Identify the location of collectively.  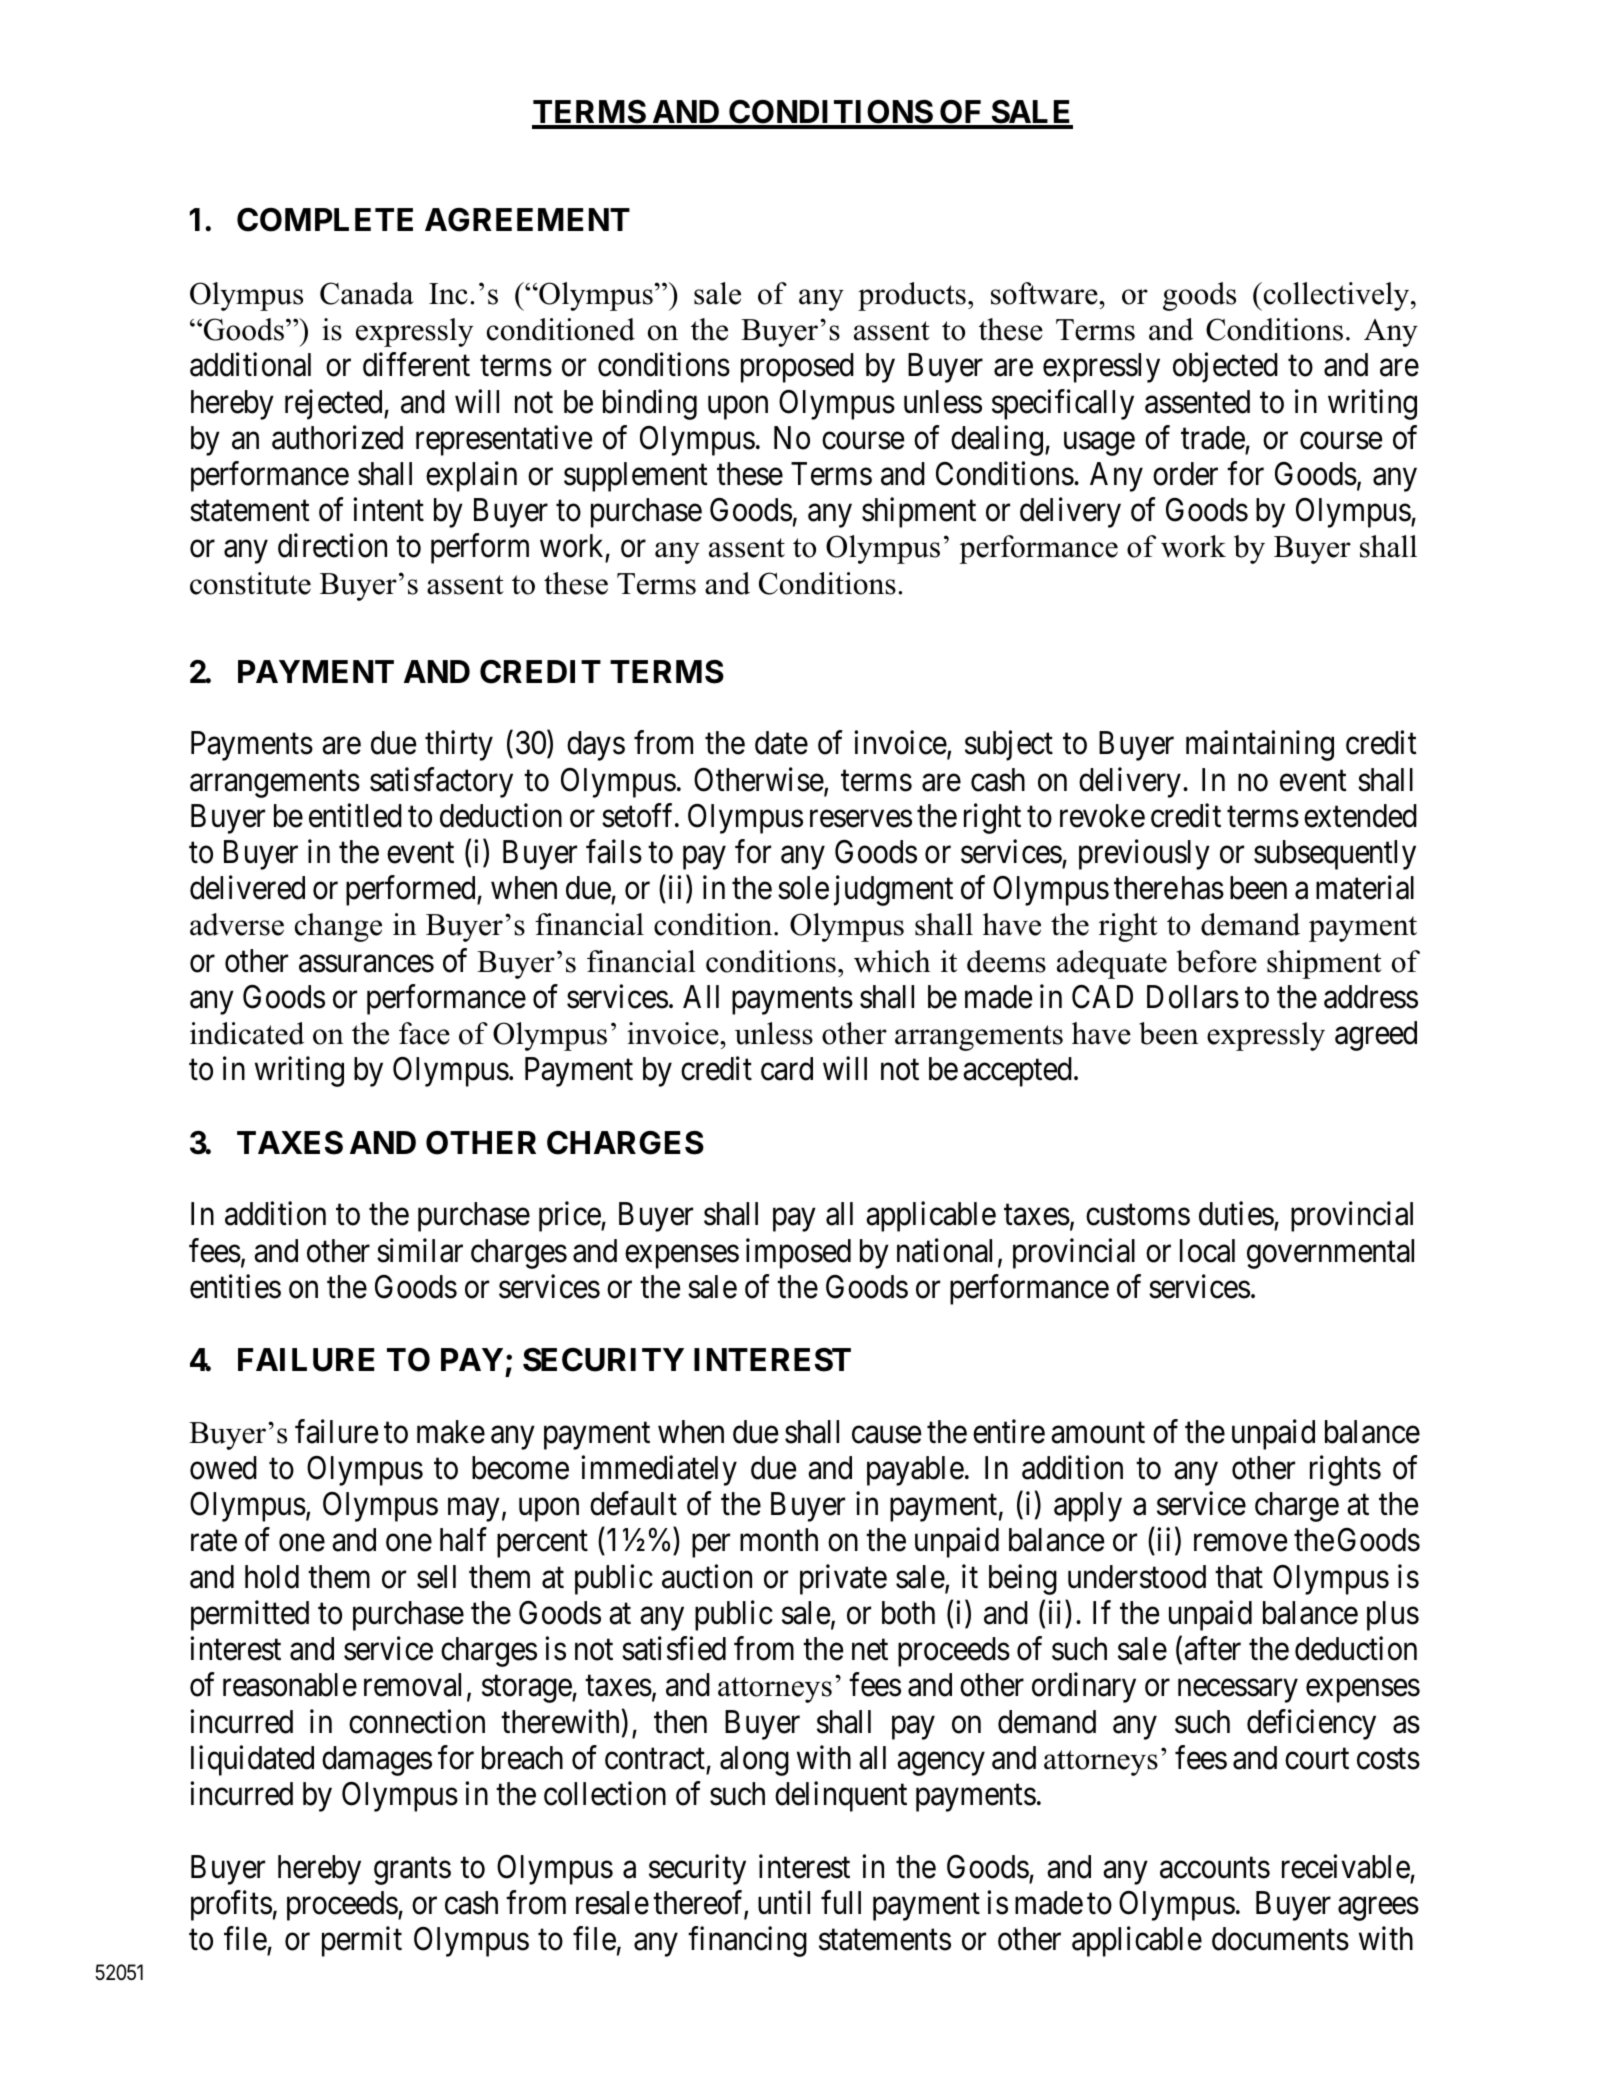
(1336, 296).
